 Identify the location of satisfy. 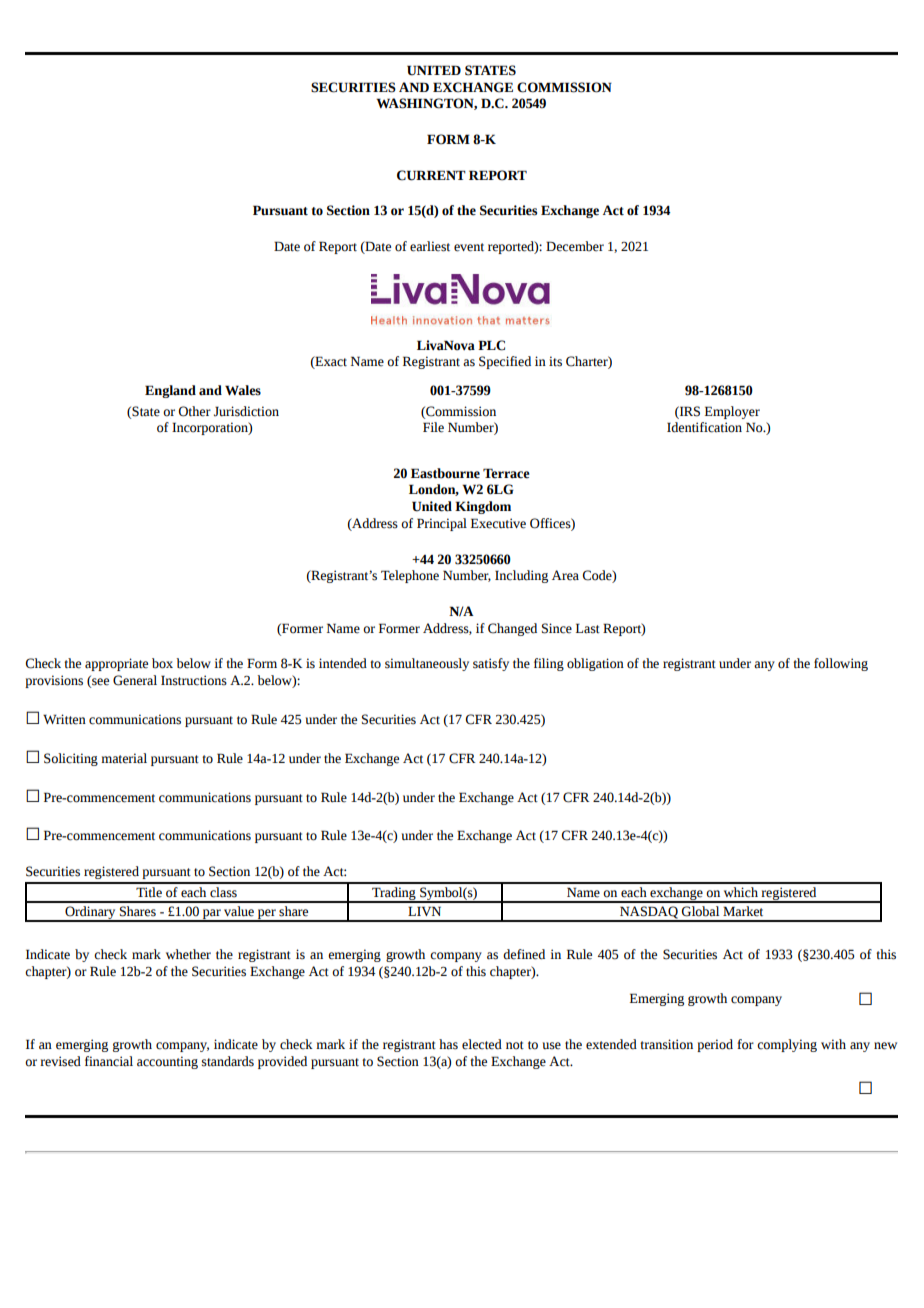
(491, 664).
